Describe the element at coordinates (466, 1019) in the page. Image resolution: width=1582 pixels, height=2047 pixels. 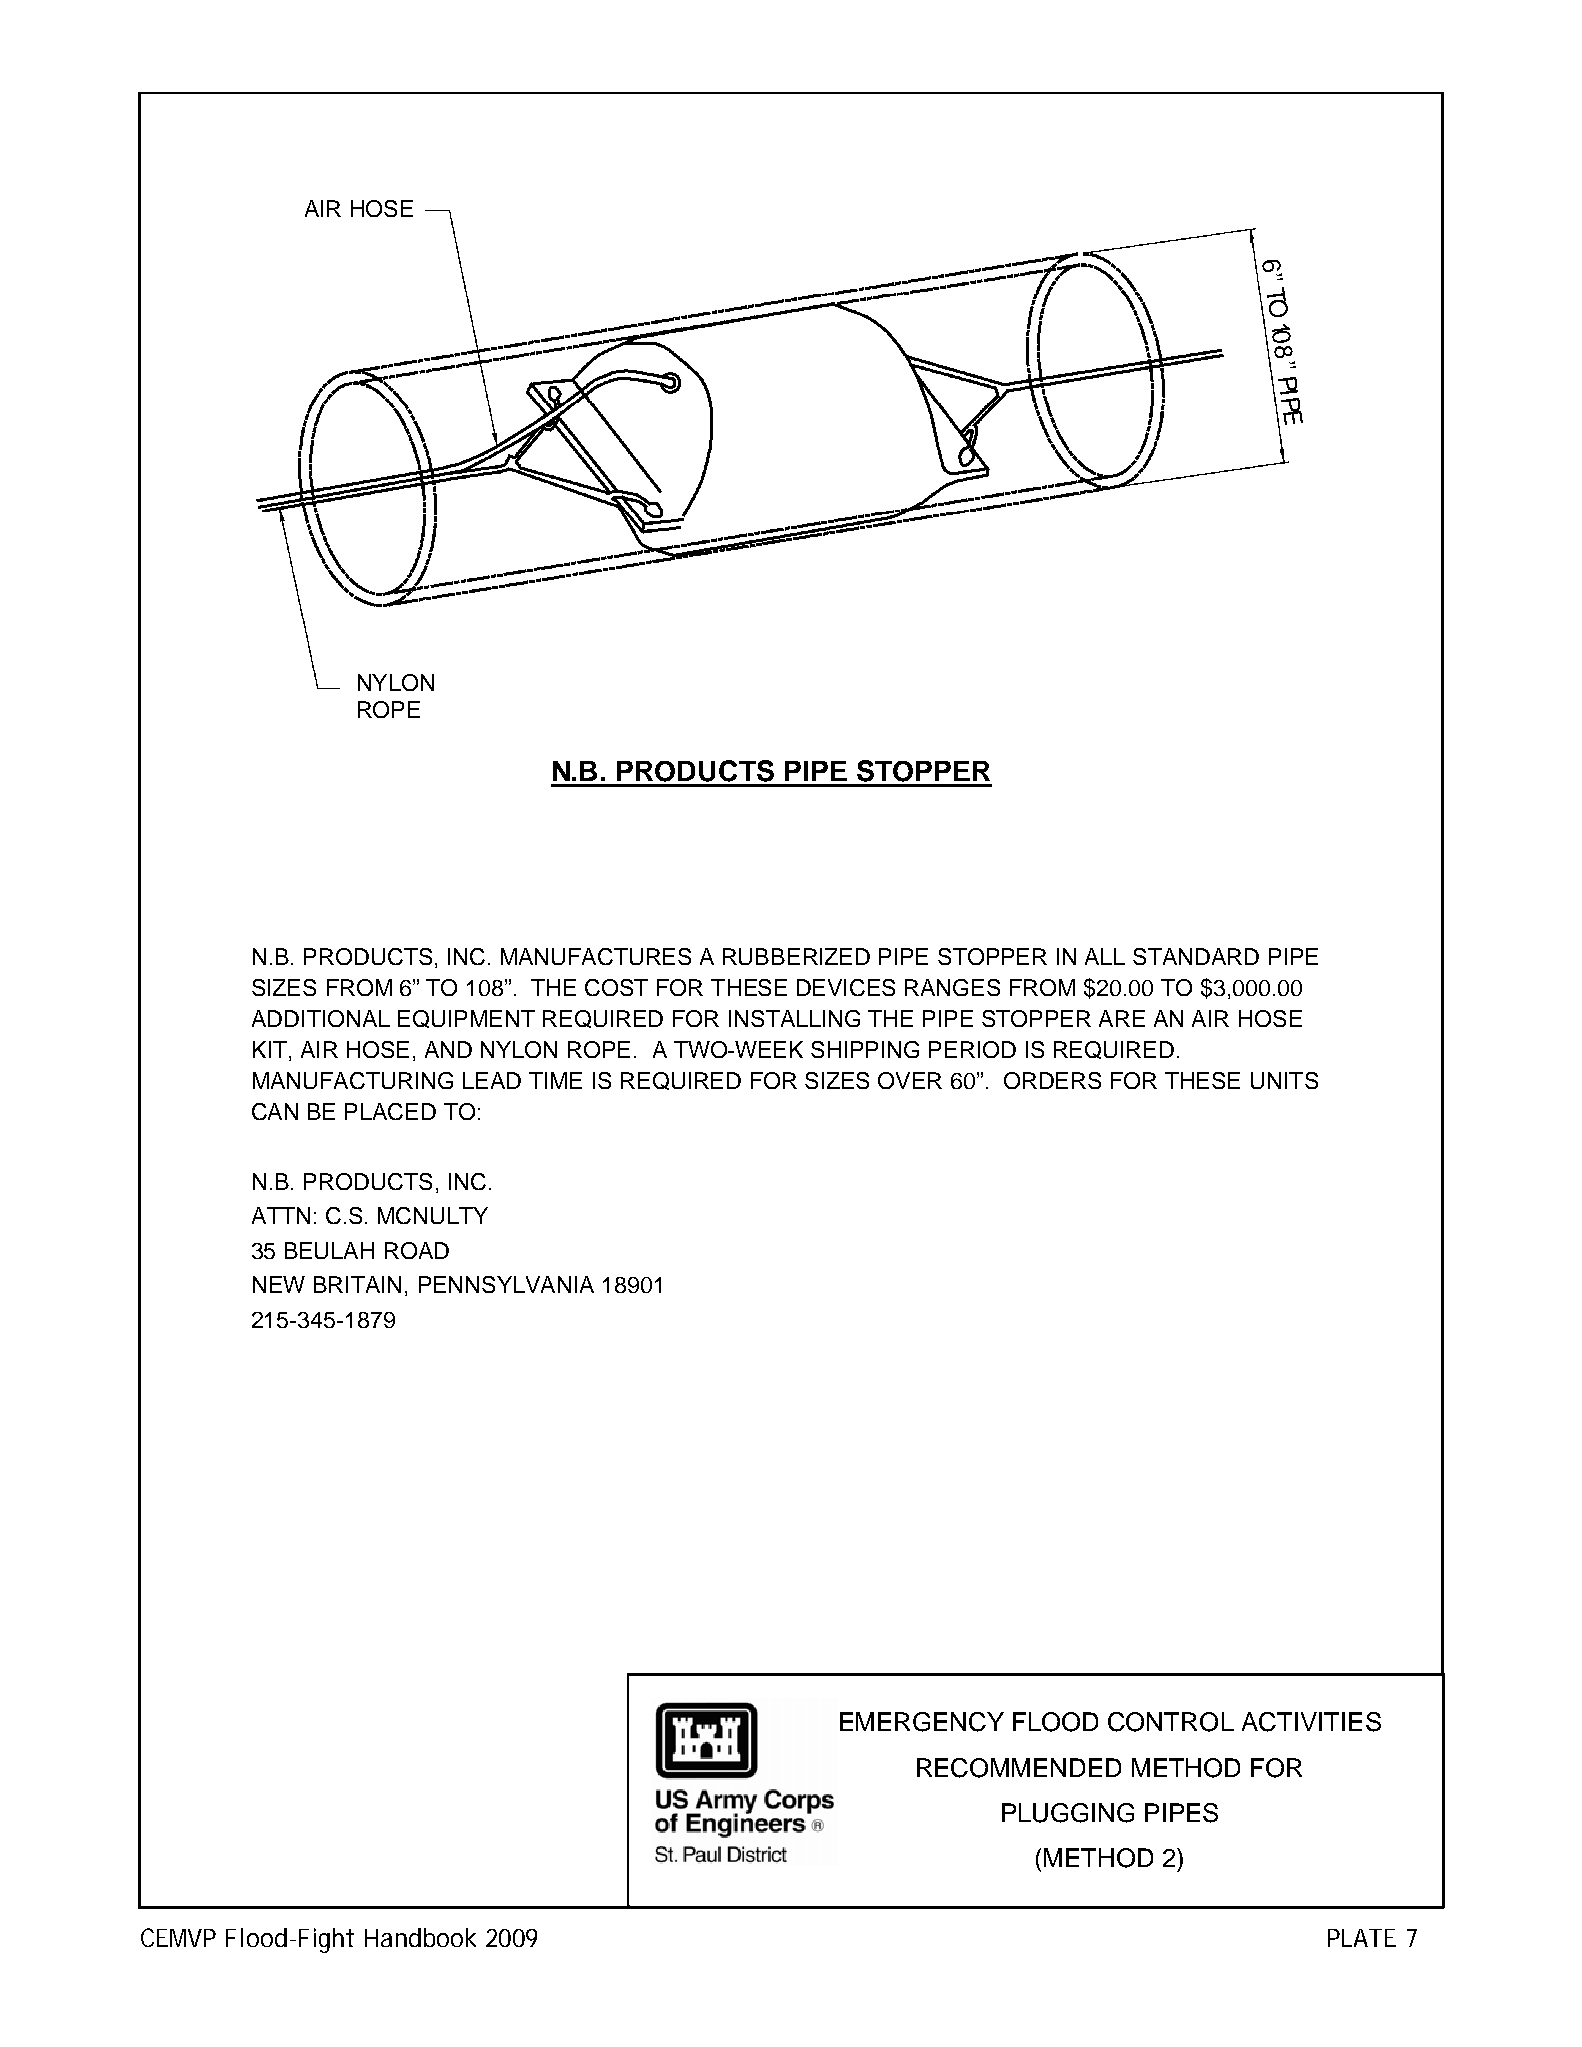
I see `EQUIPMENT` at that location.
